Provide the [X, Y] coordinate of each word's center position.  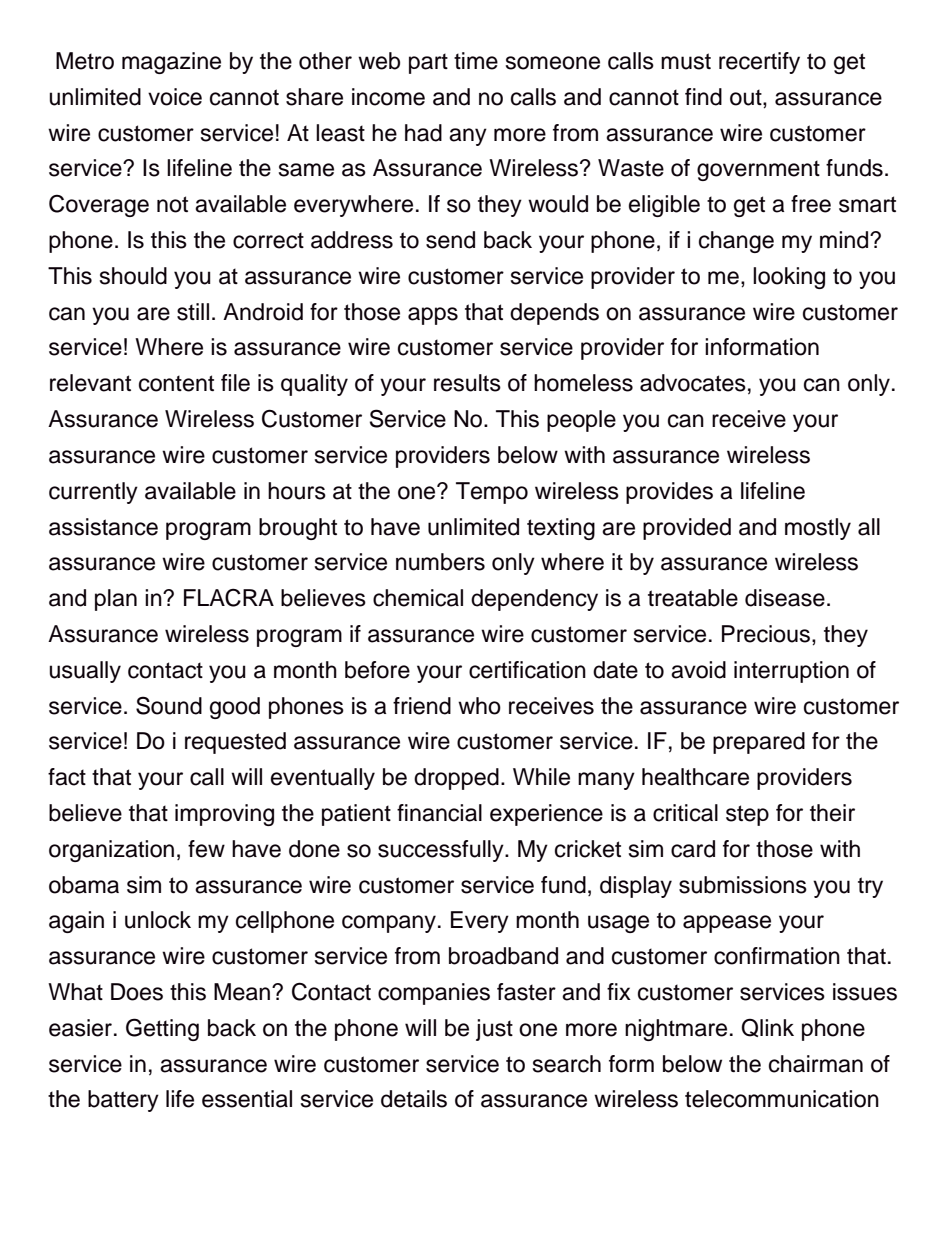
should [133, 276]
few [206, 849]
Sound [169, 705]
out [747, 97]
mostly [818, 529]
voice [175, 97]
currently [93, 493]
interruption [791, 672]
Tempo [492, 493]
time [476, 61]
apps [433, 316]
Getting [162, 1029]
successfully [442, 851]
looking [789, 278]
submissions [743, 885]
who [479, 706]
